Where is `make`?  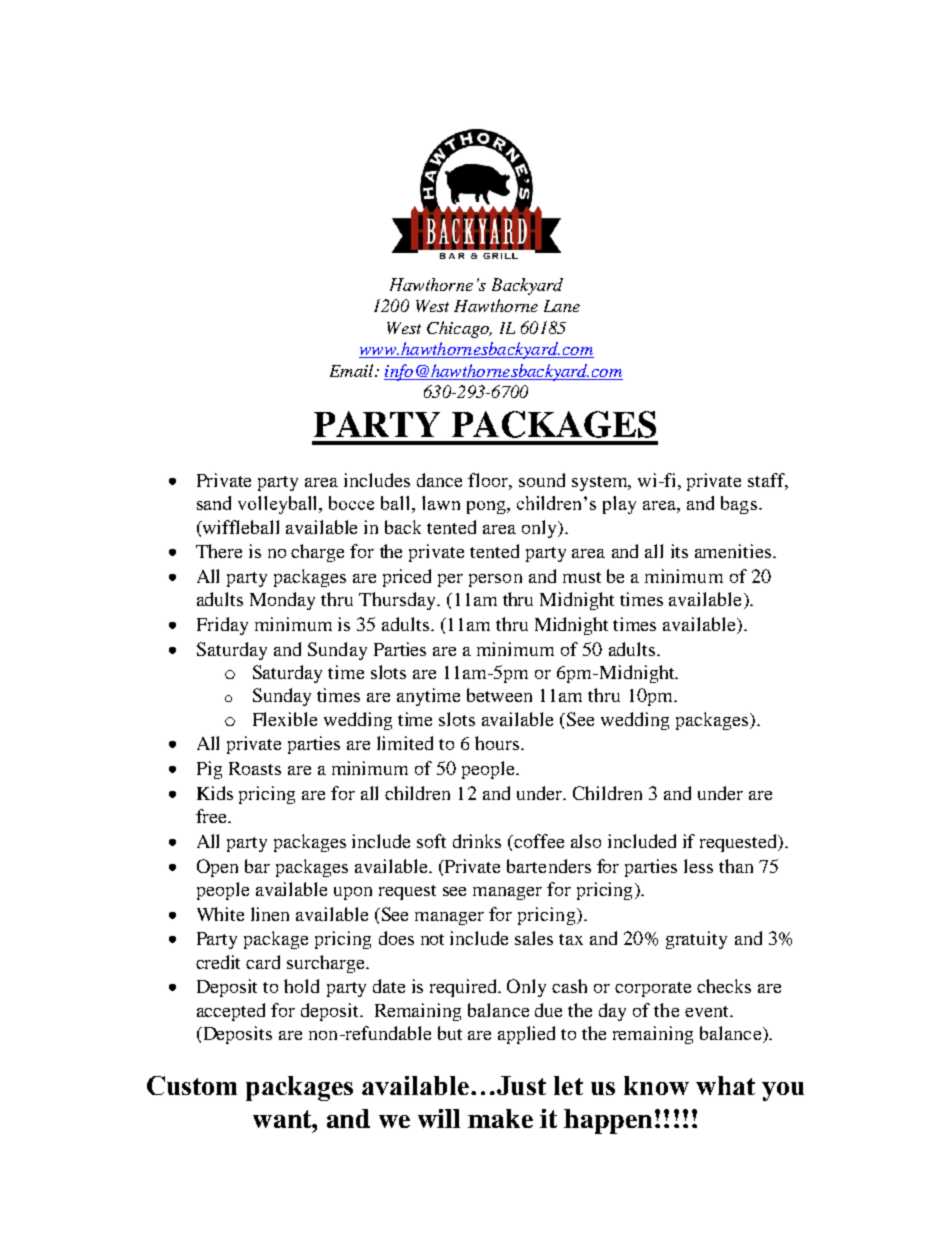
make is located at coordinates (500, 1118).
